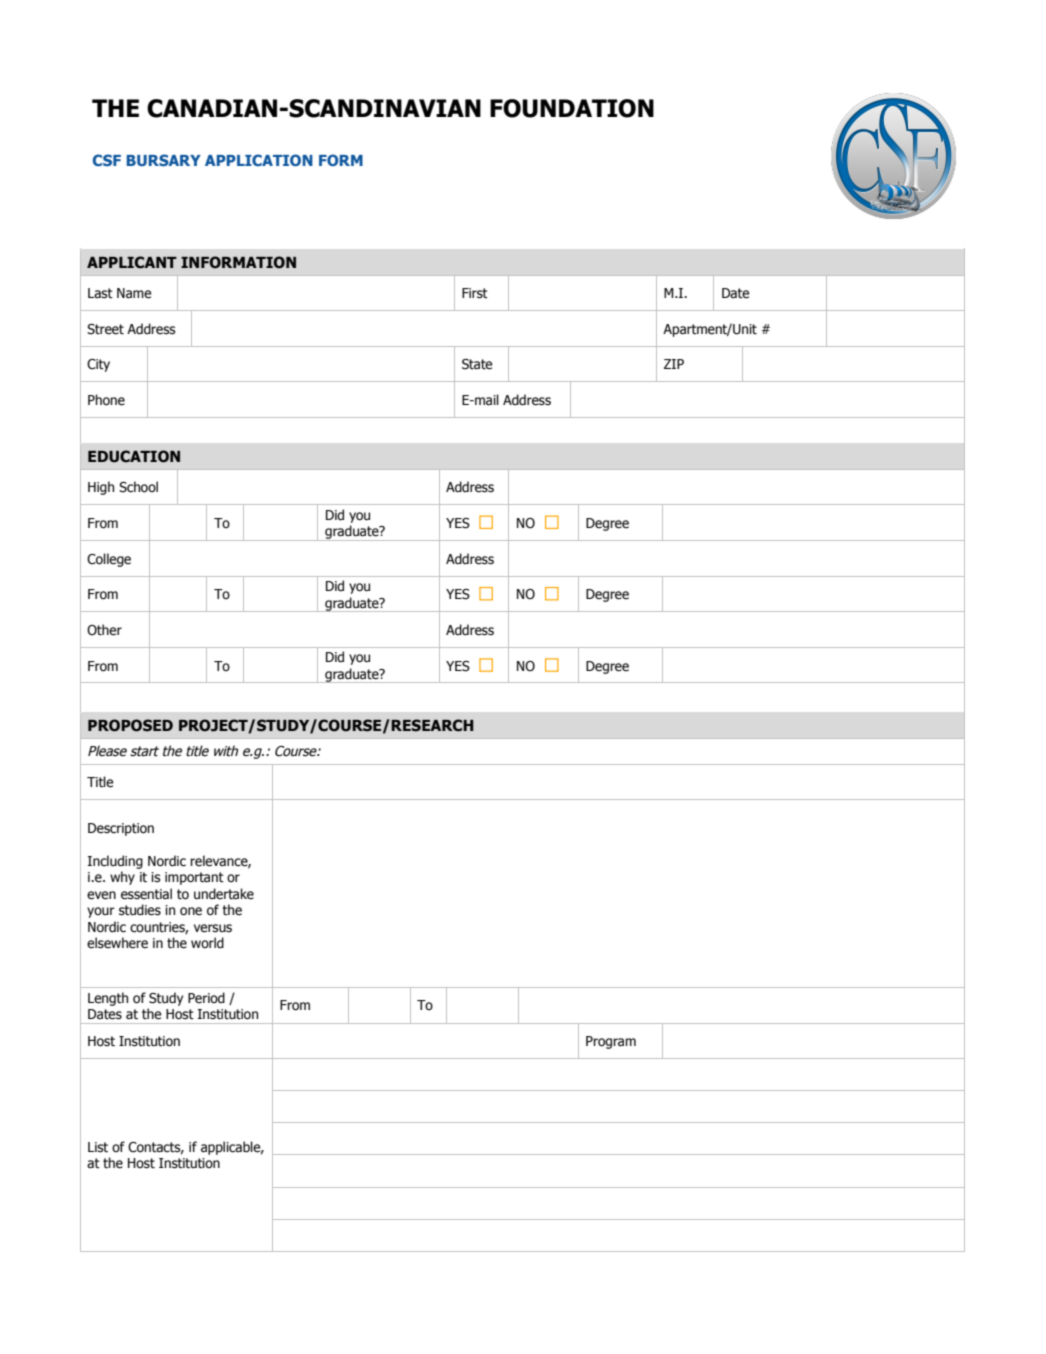 The height and width of the screenshot is (1354, 1046). I want to click on APPLICATION, so click(259, 160).
